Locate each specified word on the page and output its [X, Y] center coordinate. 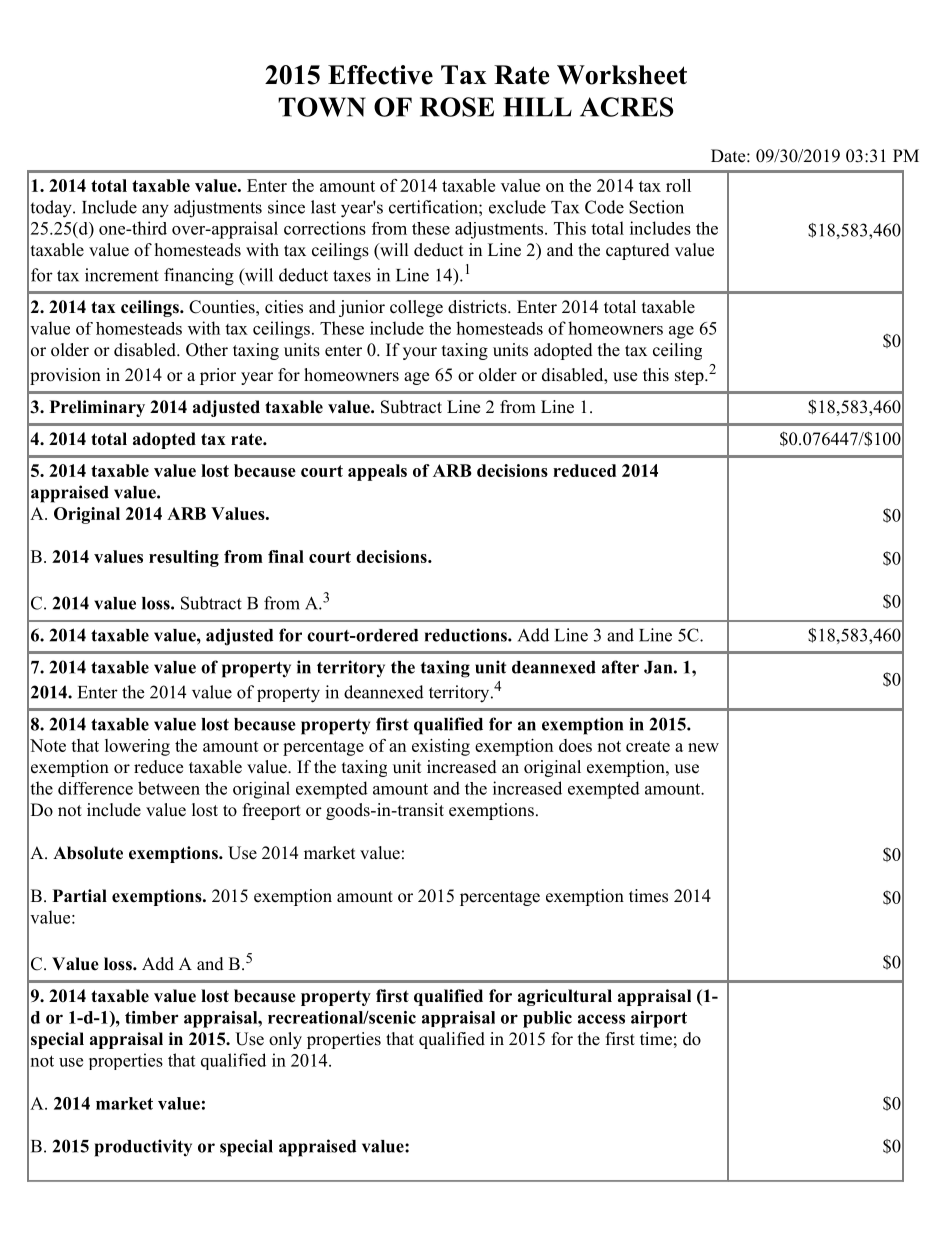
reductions [467, 635]
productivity [143, 1148]
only [285, 1040]
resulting [184, 558]
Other [207, 350]
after [620, 667]
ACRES [626, 107]
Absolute [88, 853]
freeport [272, 811]
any [155, 211]
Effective [380, 75]
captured [638, 251]
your [420, 353]
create [648, 746]
